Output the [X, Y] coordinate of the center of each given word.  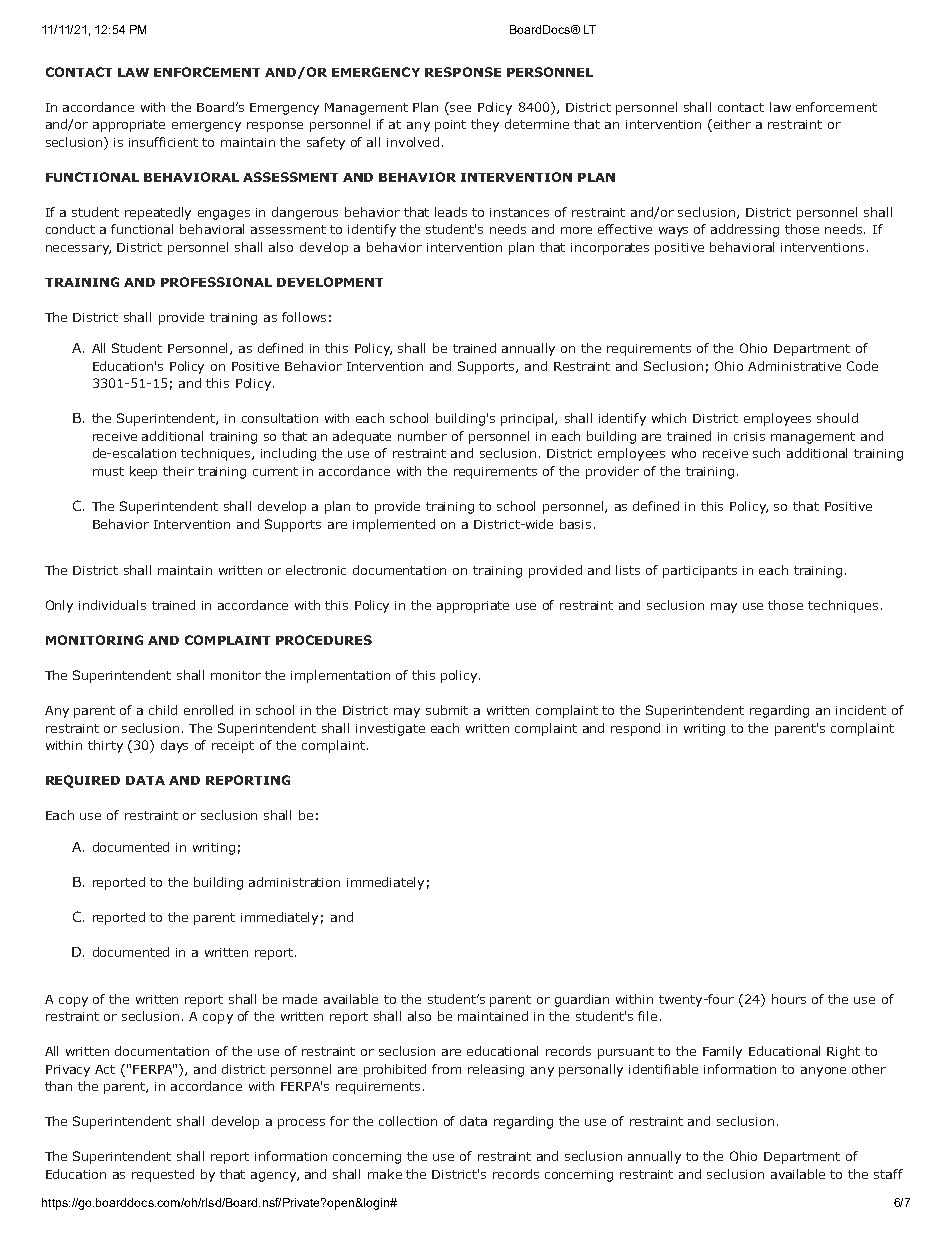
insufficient [163, 142]
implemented [394, 525]
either [732, 124]
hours [789, 999]
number [422, 436]
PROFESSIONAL [216, 282]
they [485, 125]
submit [447, 710]
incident [861, 710]
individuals [112, 605]
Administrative [794, 366]
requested [163, 1175]
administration [294, 882]
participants [700, 572]
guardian [582, 1000]
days [174, 746]
